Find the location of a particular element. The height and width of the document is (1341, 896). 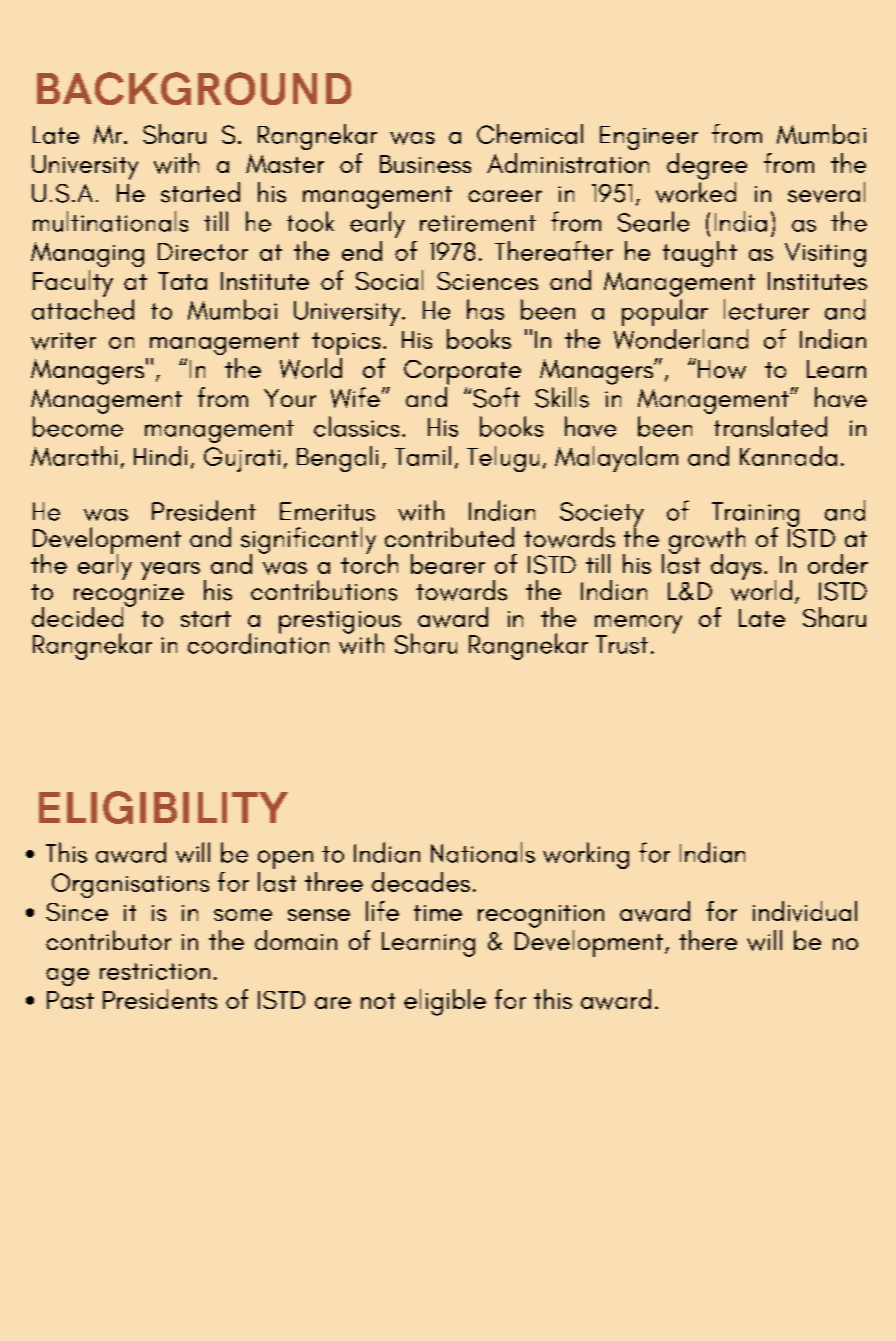

Chemical is located at coordinates (530, 134).
